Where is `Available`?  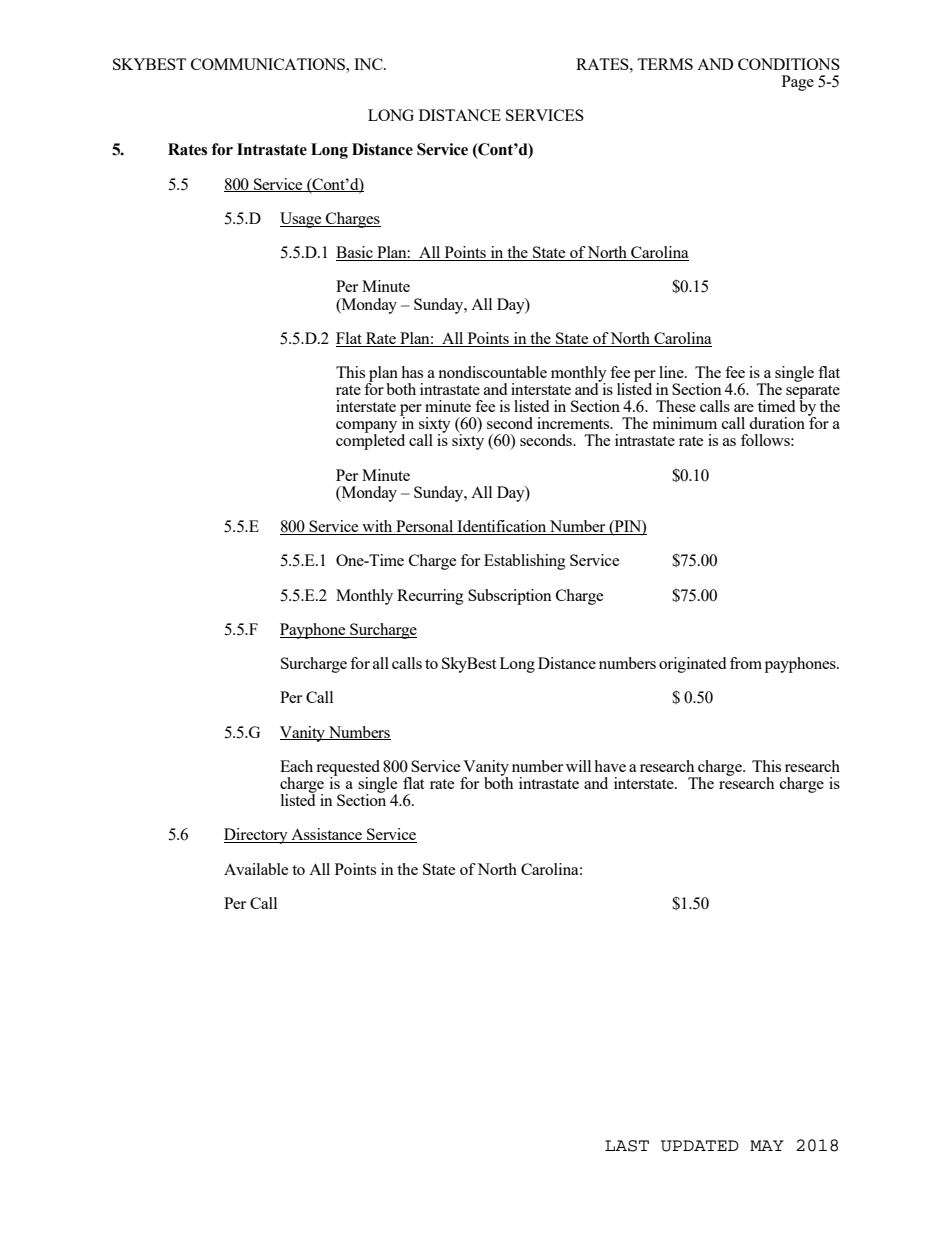 Available is located at coordinates (256, 869).
